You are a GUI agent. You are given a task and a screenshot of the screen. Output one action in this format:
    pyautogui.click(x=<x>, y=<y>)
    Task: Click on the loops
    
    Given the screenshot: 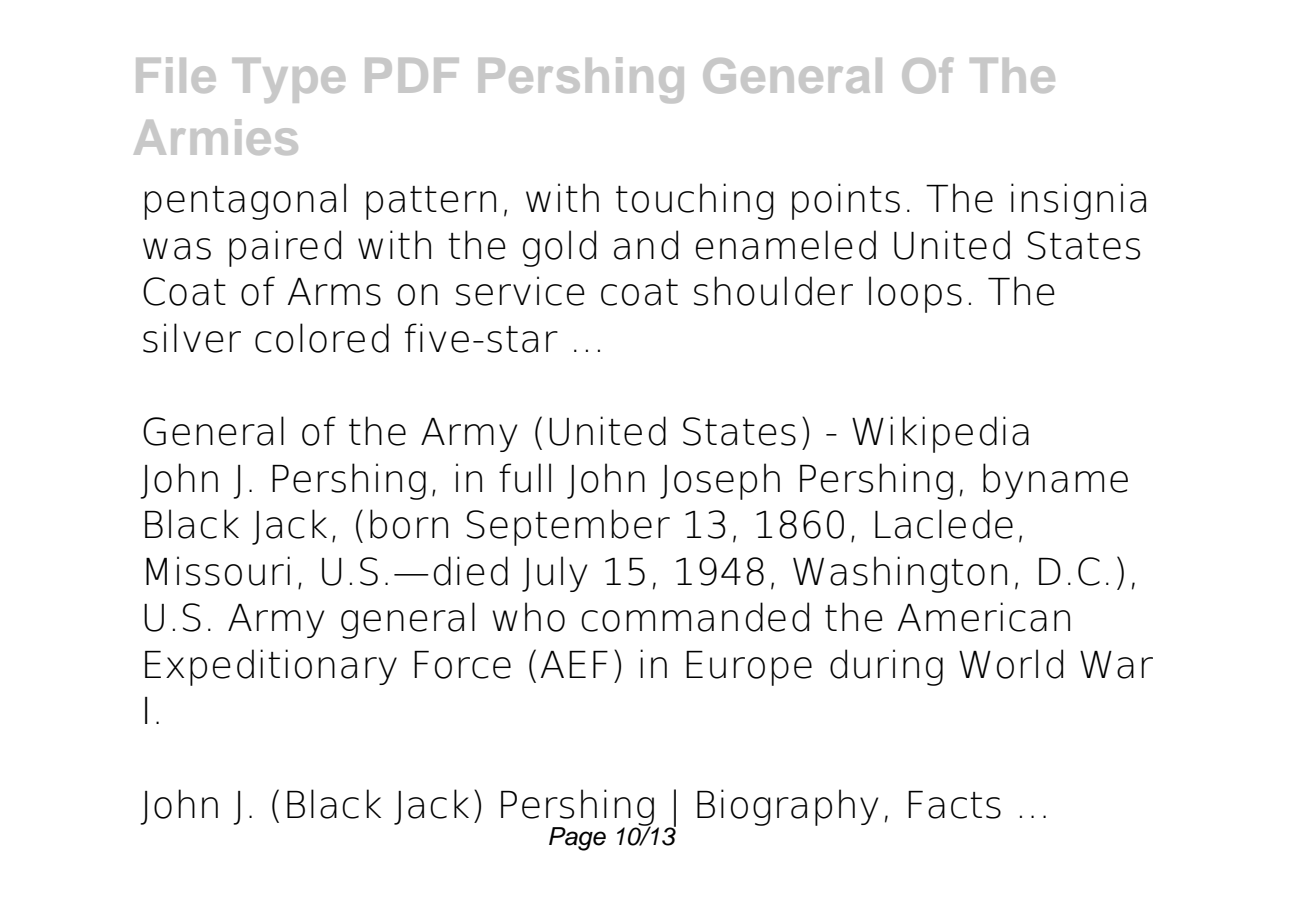 What is the action you would take?
    pyautogui.click(x=915, y=294)
